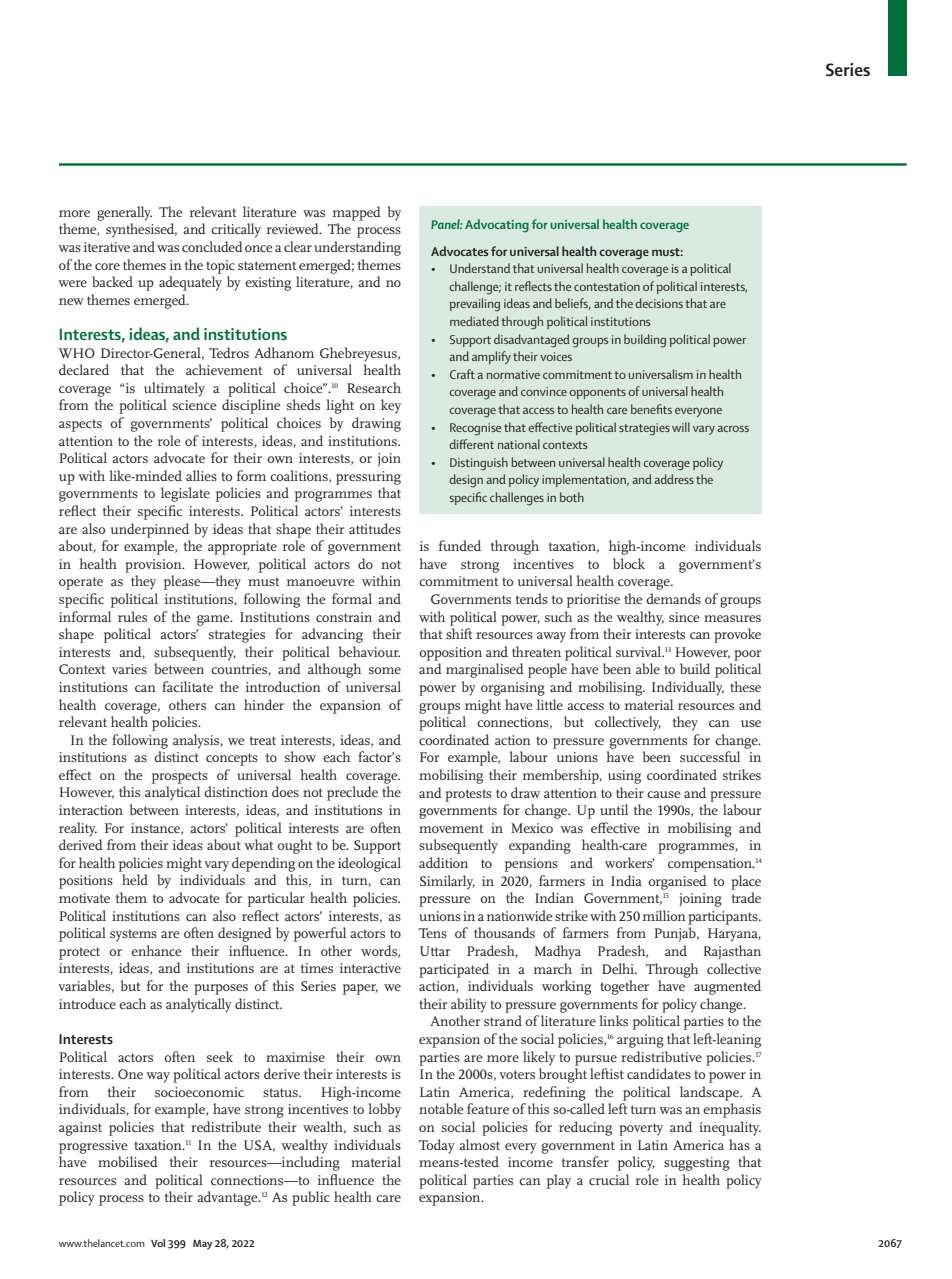  What do you see at coordinates (357, 213) in the screenshot?
I see `mapped` at bounding box center [357, 213].
